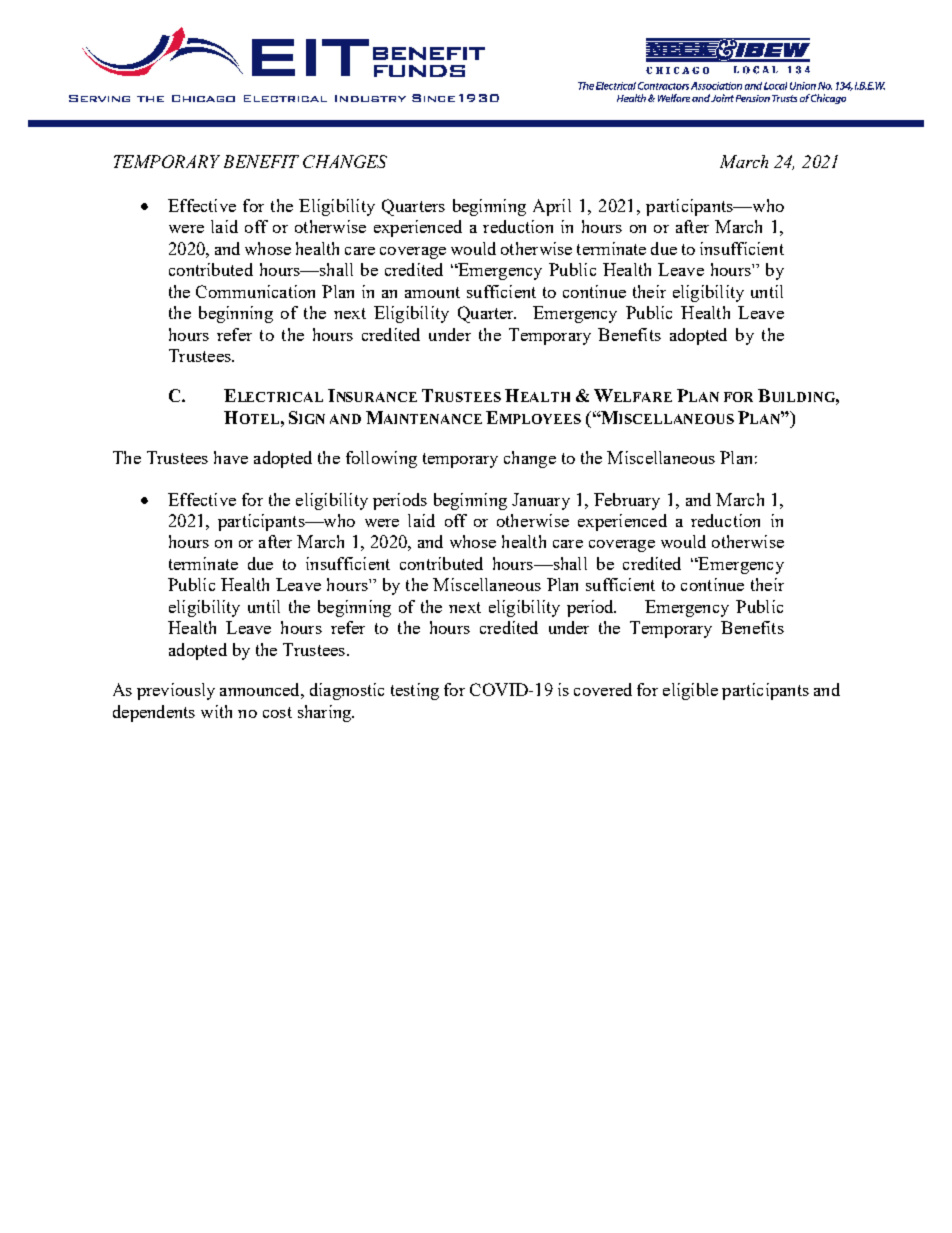 This page has height=1233, width=952. What do you see at coordinates (381, 459) in the page?
I see `following` at bounding box center [381, 459].
